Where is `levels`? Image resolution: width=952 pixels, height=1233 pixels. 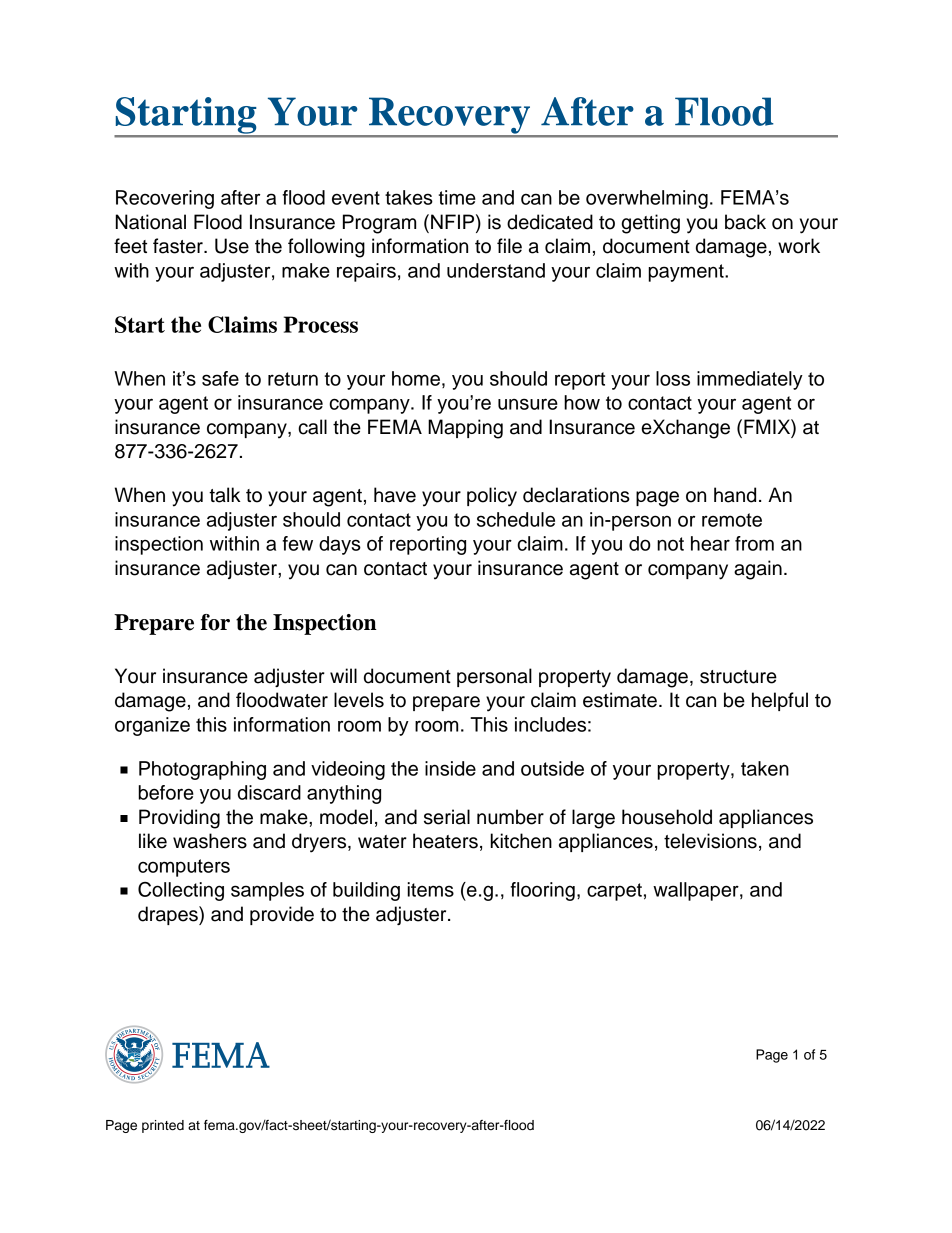
levels is located at coordinates (359, 700).
